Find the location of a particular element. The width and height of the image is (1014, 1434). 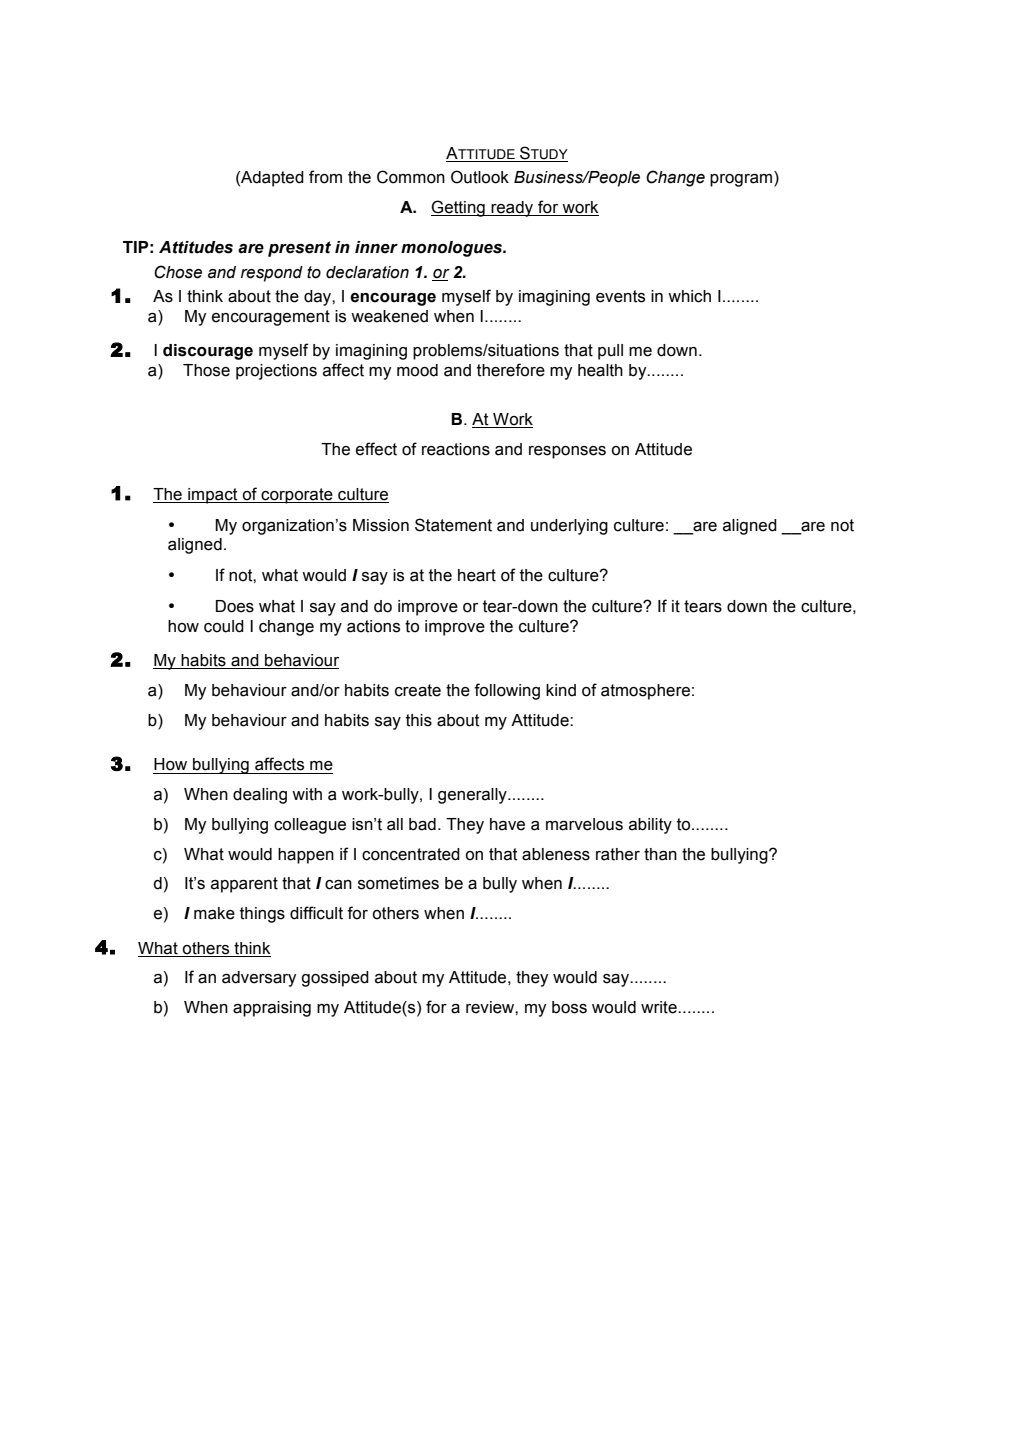

dealing is located at coordinates (260, 796).
